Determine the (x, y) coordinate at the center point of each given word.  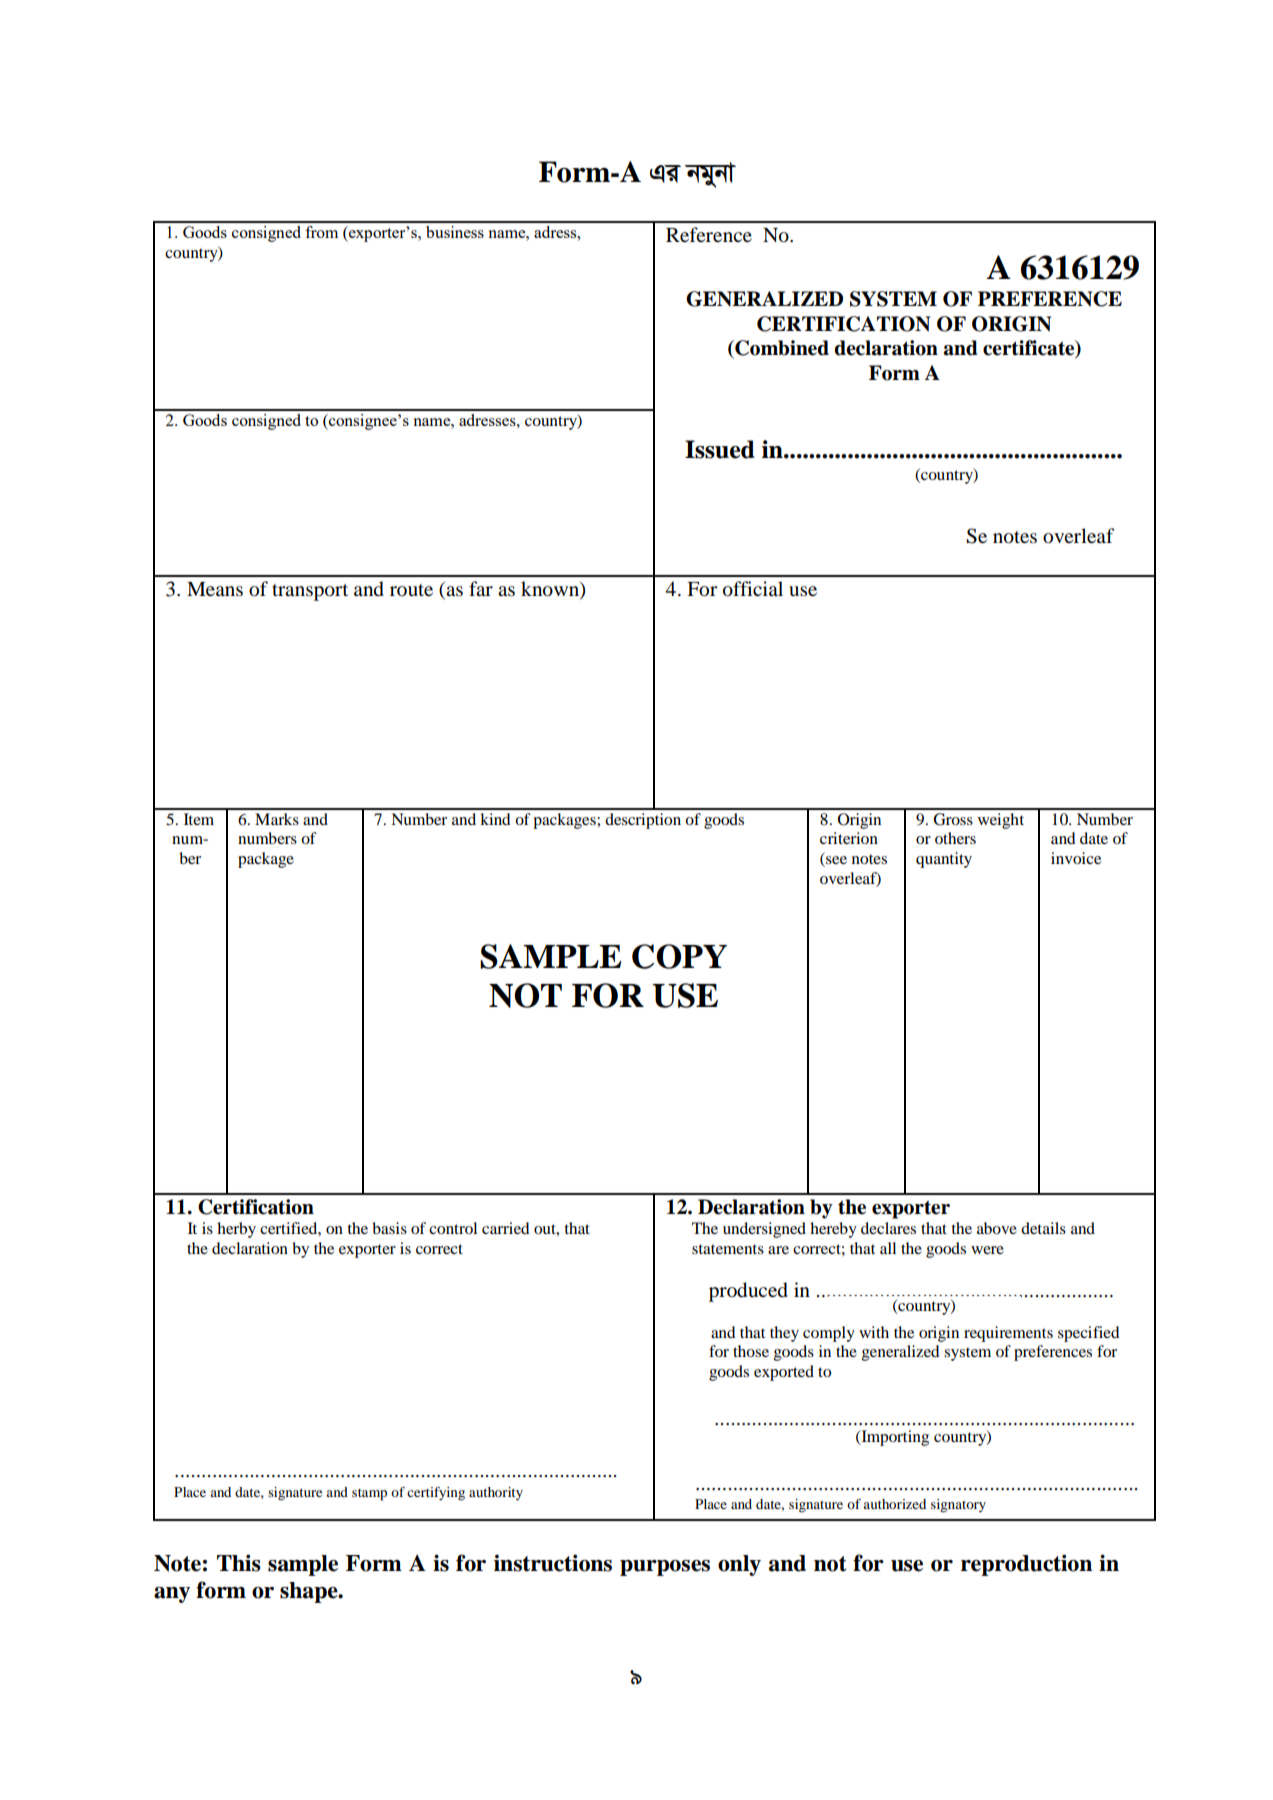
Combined (781, 349)
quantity (944, 860)
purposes (665, 1568)
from (321, 232)
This (239, 1563)
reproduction (1026, 1565)
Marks (277, 819)
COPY (679, 956)
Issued (720, 449)
